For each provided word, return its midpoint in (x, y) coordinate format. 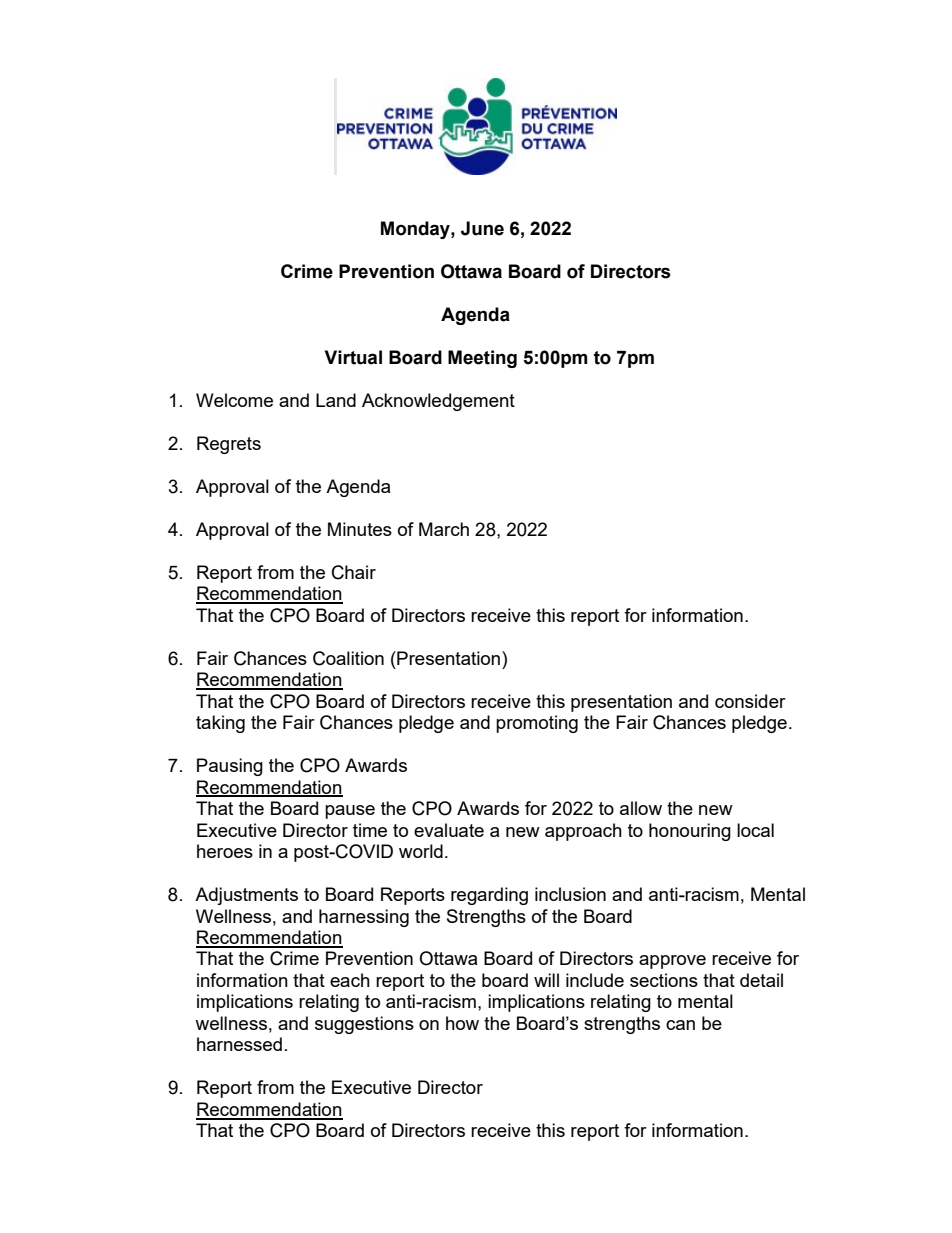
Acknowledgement (438, 402)
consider (750, 701)
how (462, 1023)
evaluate (449, 830)
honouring (690, 832)
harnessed (239, 1044)
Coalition (348, 658)
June (482, 228)
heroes (225, 851)
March (444, 529)
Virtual (353, 357)
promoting (537, 724)
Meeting (482, 359)
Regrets (229, 445)
